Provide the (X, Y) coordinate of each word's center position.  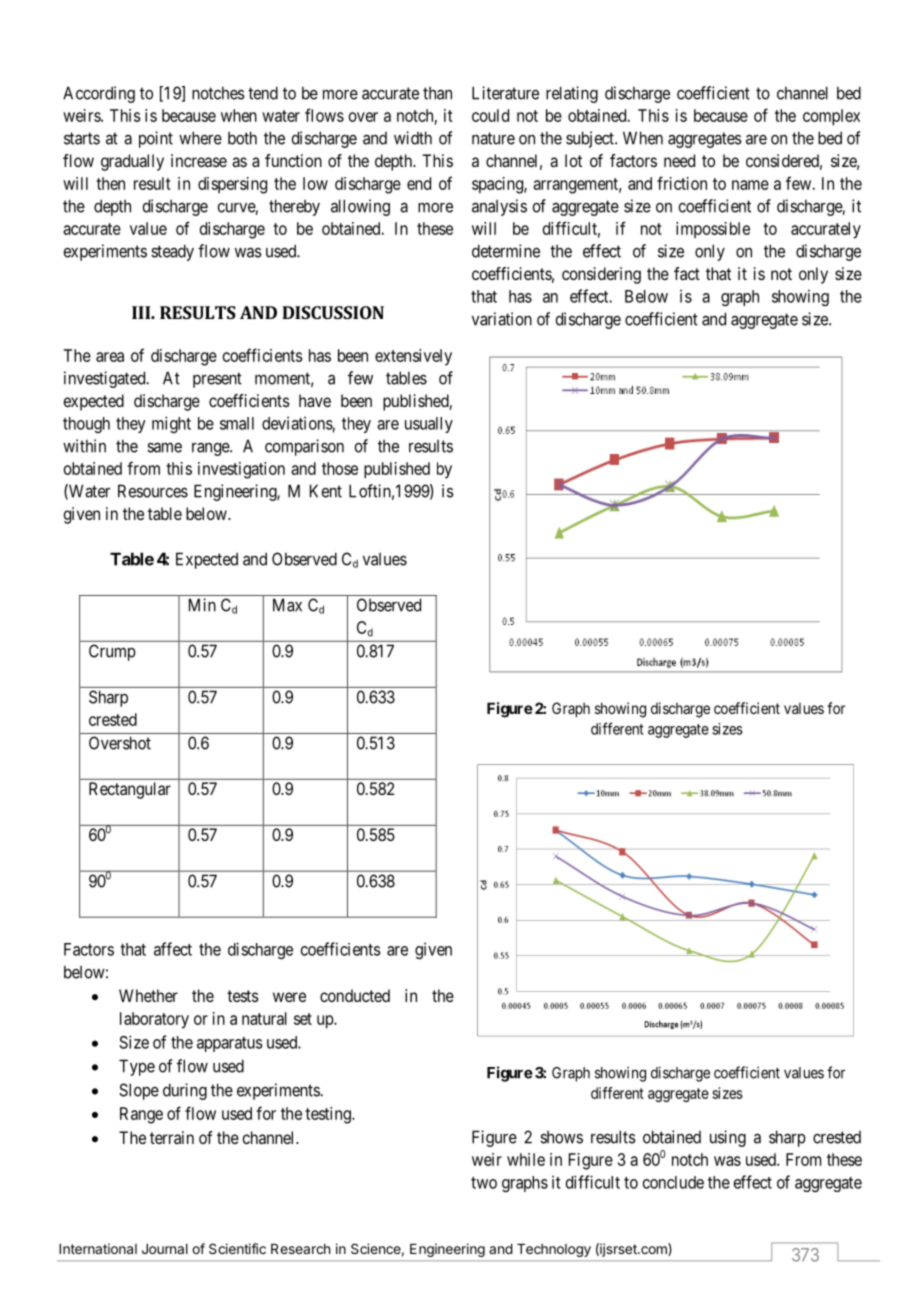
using (728, 1138)
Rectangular (130, 790)
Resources (153, 491)
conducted (355, 995)
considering (601, 275)
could (490, 115)
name (750, 185)
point (156, 139)
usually (429, 425)
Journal (165, 1249)
